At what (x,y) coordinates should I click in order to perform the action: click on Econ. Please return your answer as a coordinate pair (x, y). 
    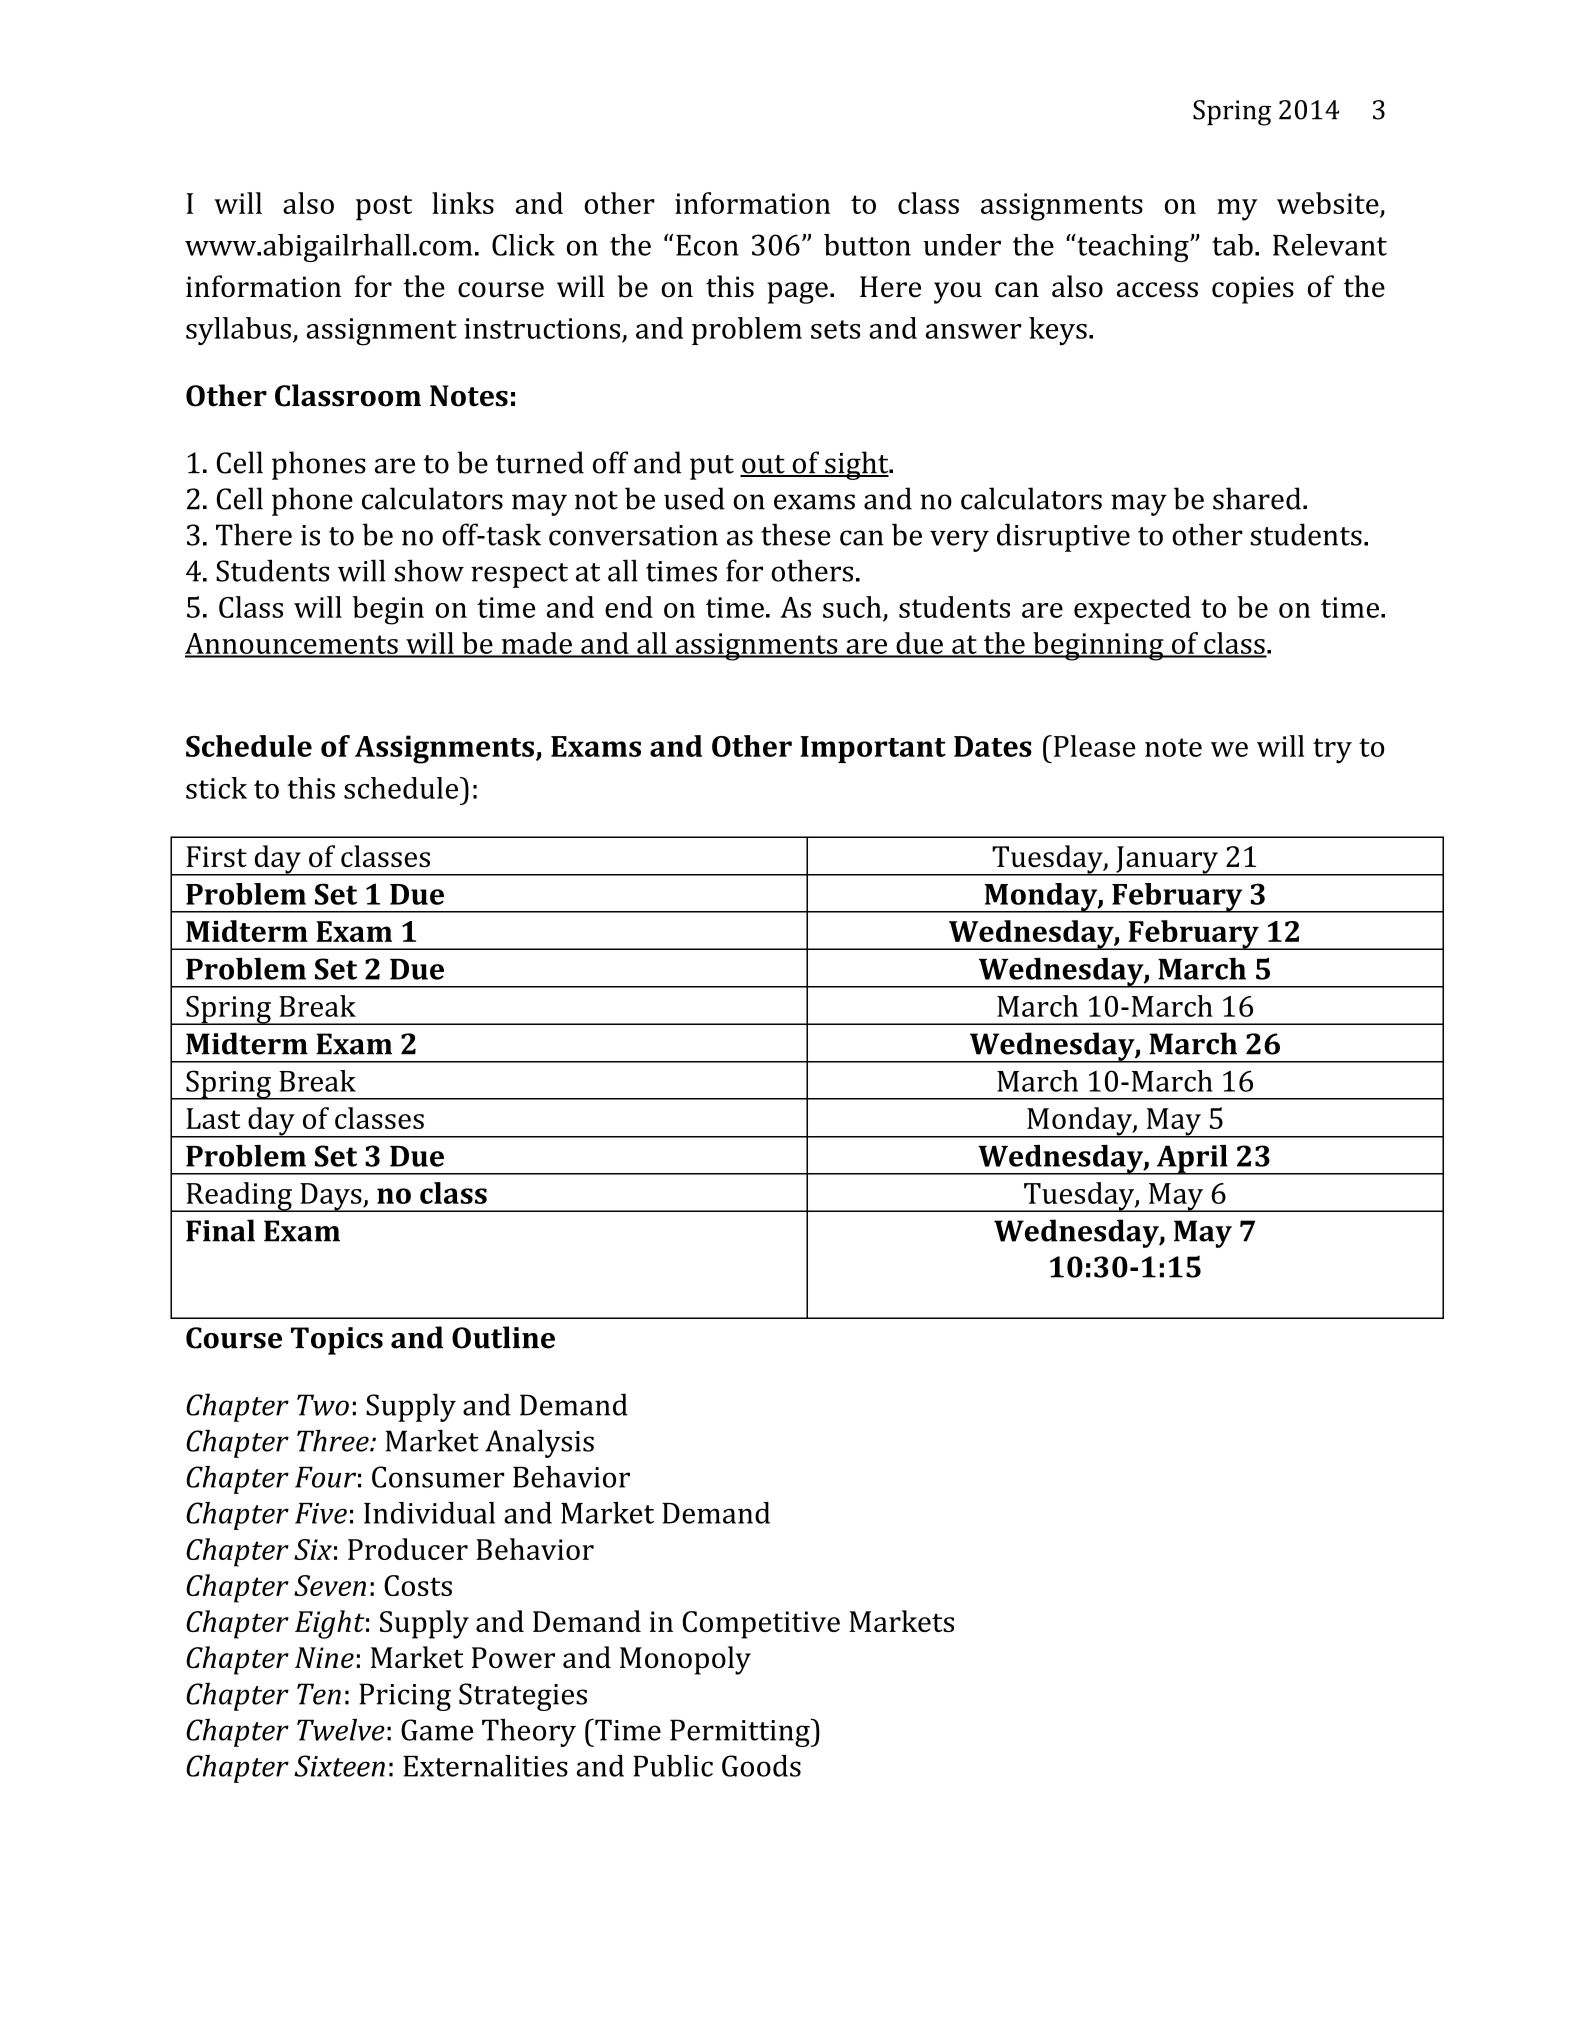
    Looking at the image, I should click on (707, 245).
